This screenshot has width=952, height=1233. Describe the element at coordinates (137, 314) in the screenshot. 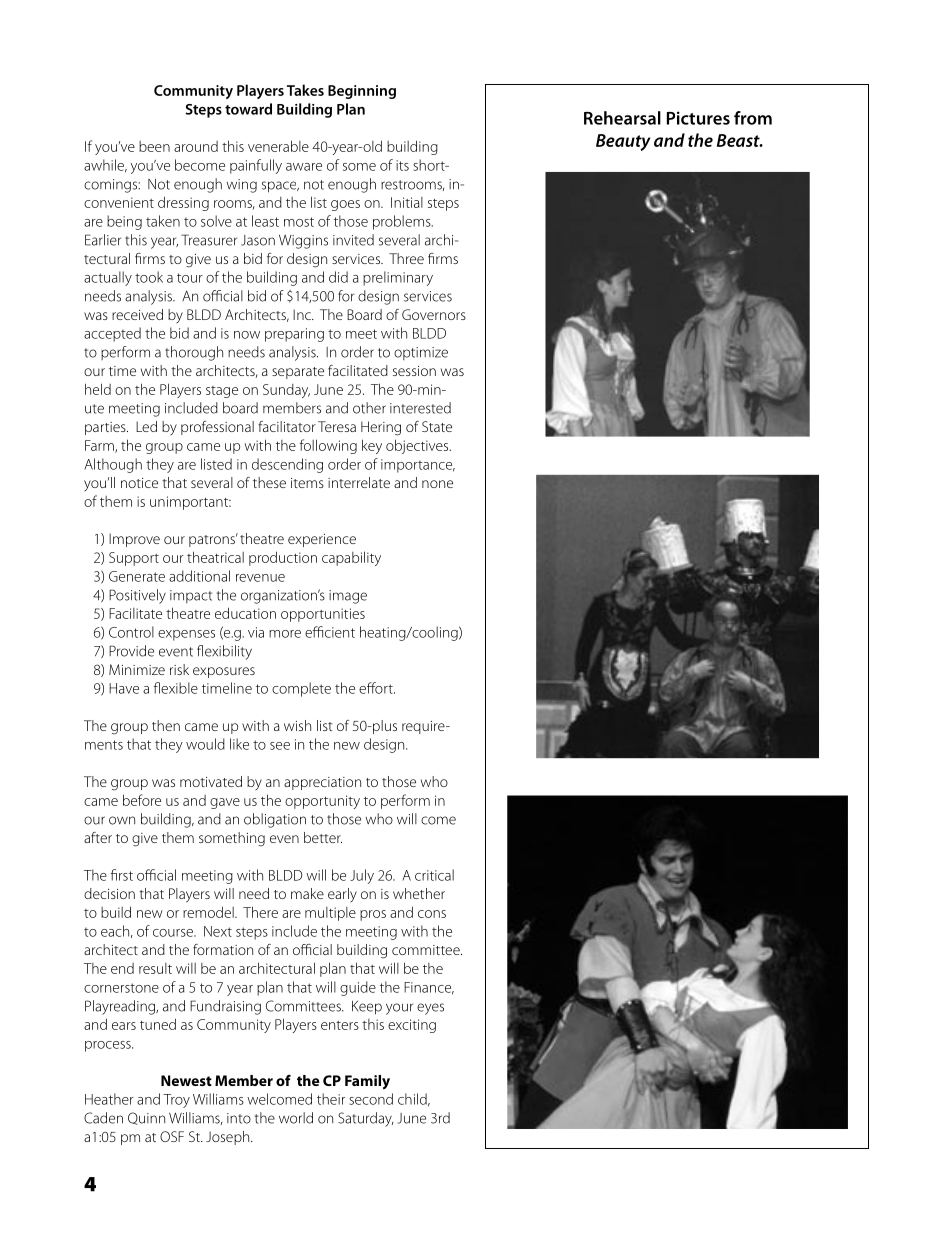

I see `received` at that location.
